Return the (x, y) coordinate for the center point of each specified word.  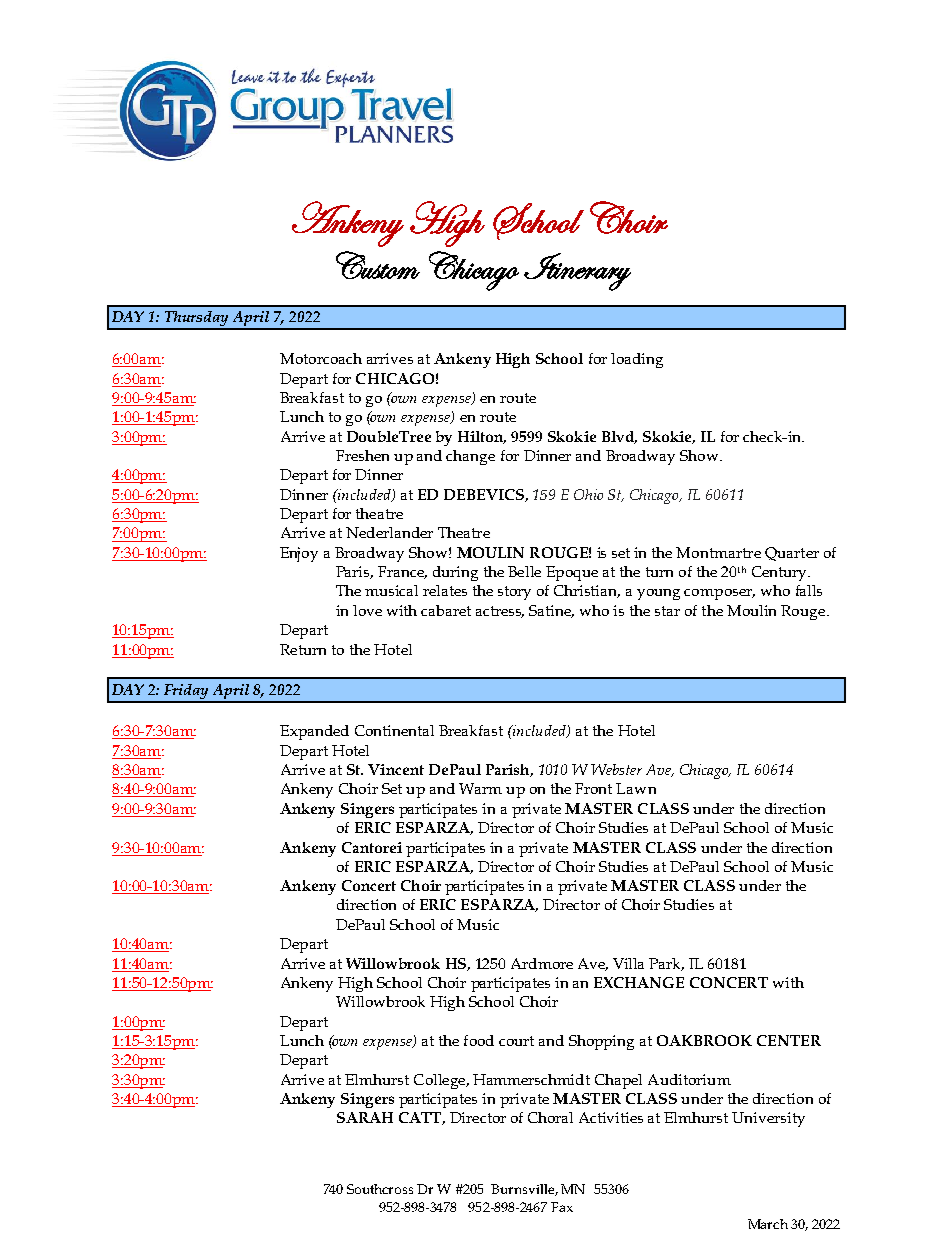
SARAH (365, 1117)
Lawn (636, 788)
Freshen (362, 455)
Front (593, 788)
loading (637, 360)
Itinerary (577, 272)
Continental (394, 730)
